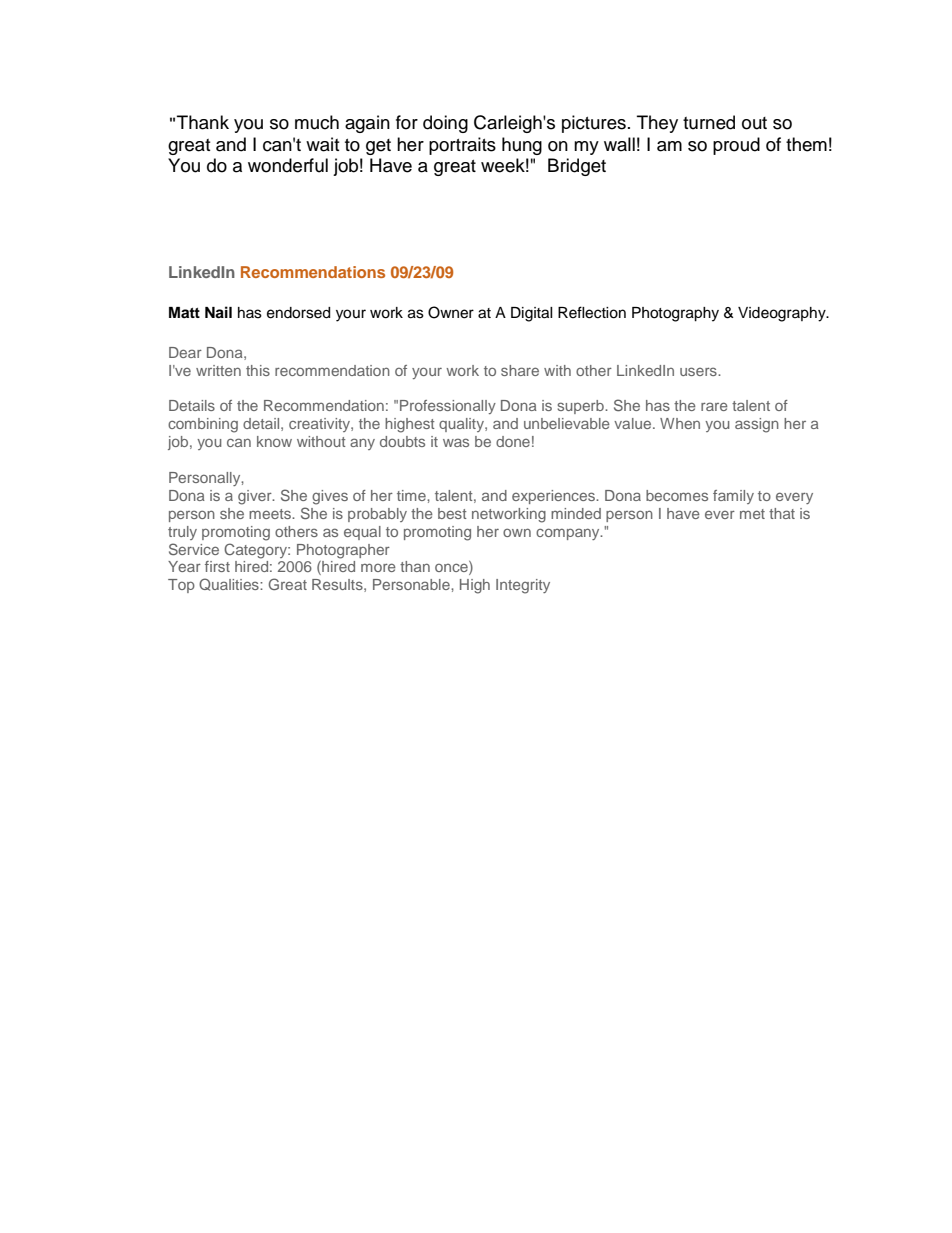  I want to click on Integrity, so click(523, 586).
